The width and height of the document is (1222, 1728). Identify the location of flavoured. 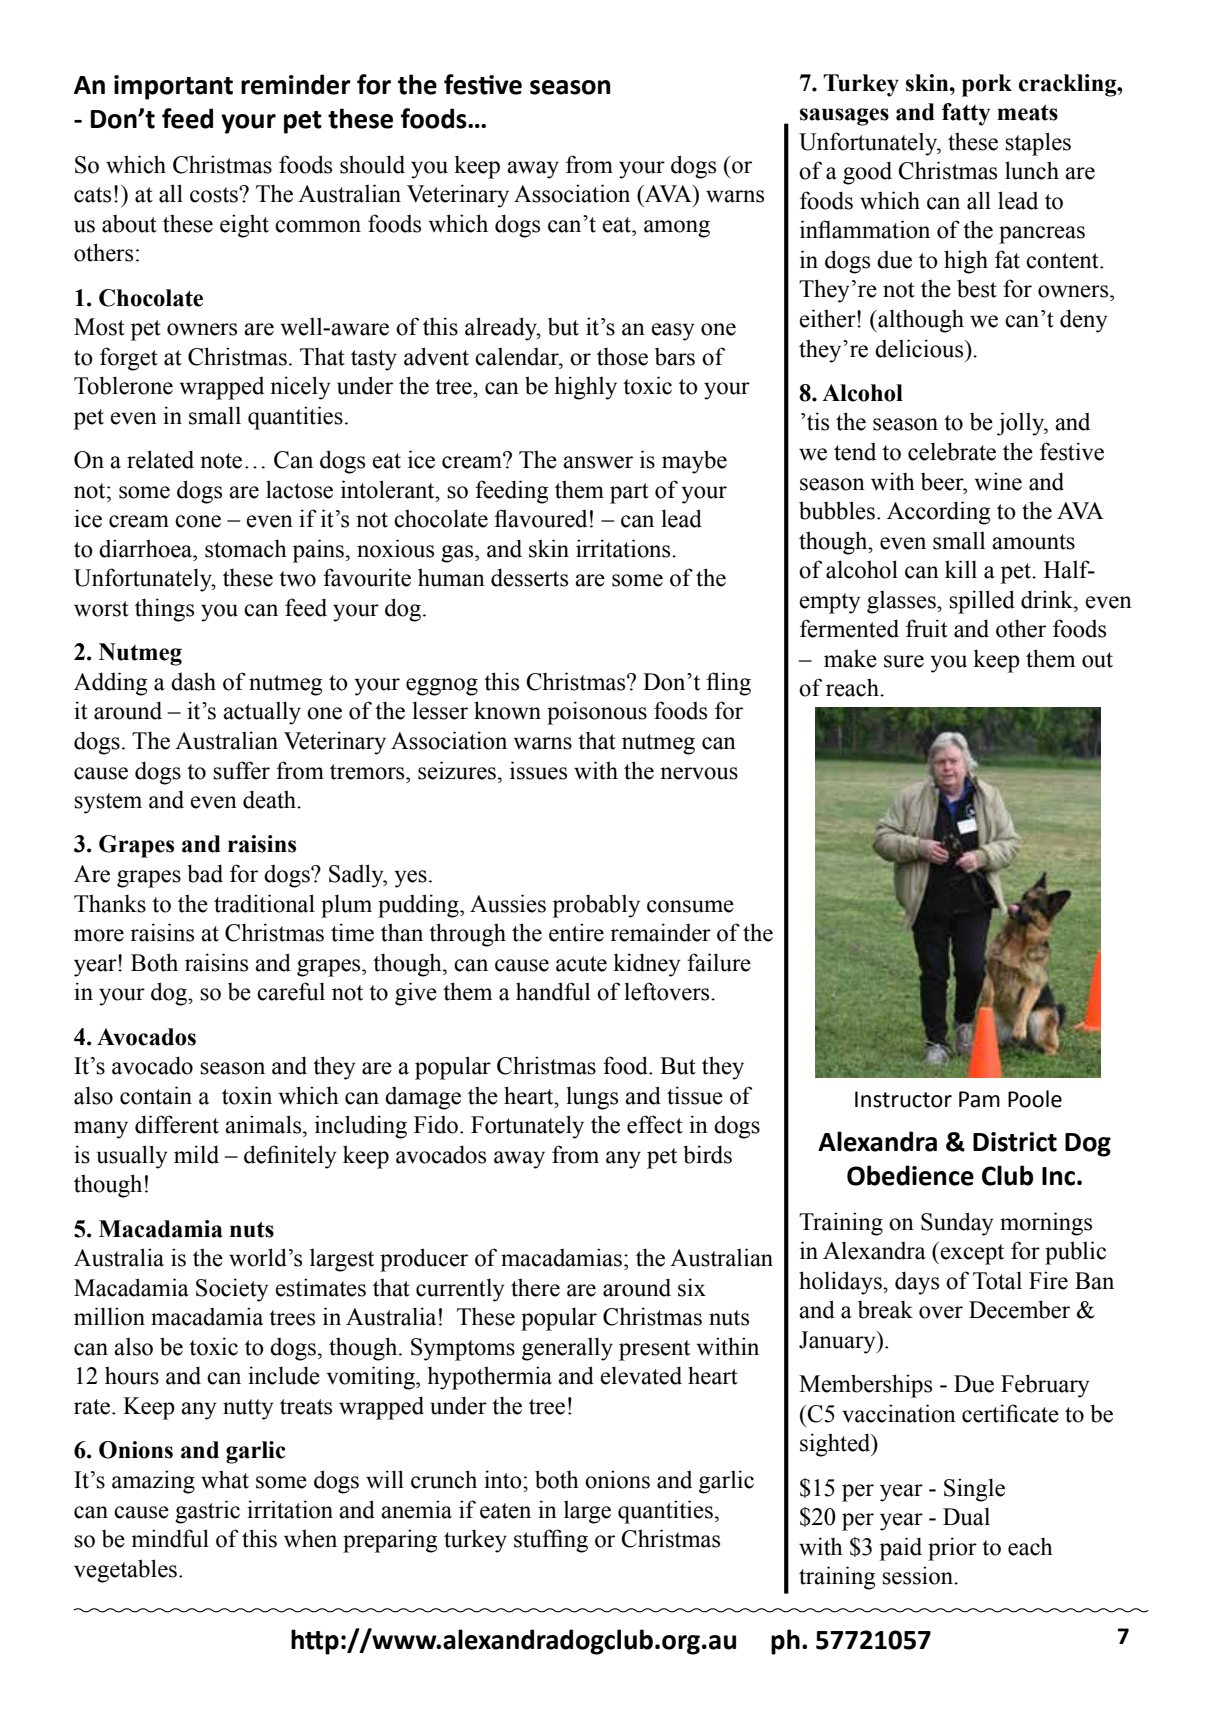
(540, 518).
